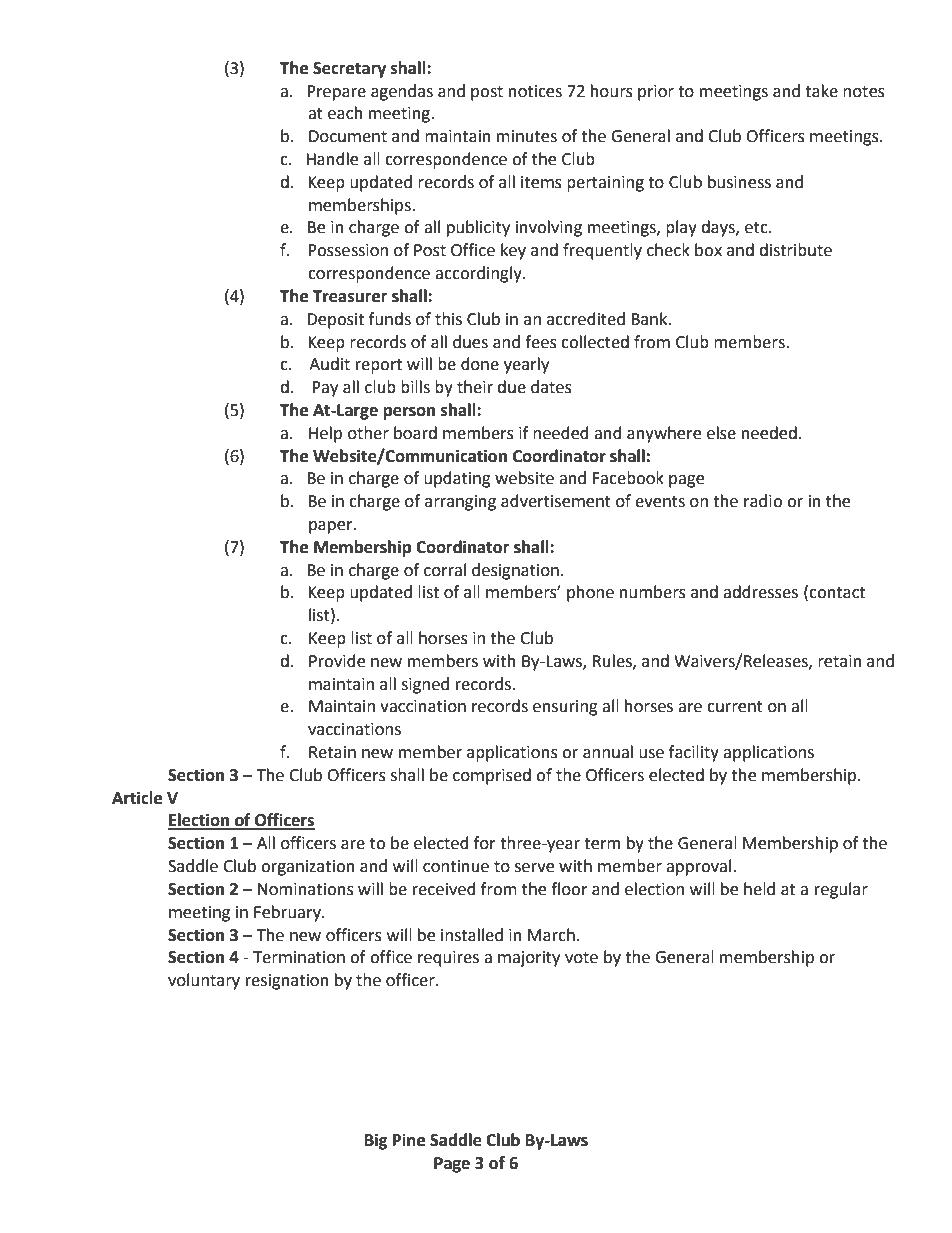  What do you see at coordinates (376, 1141) in the page?
I see `Big` at bounding box center [376, 1141].
